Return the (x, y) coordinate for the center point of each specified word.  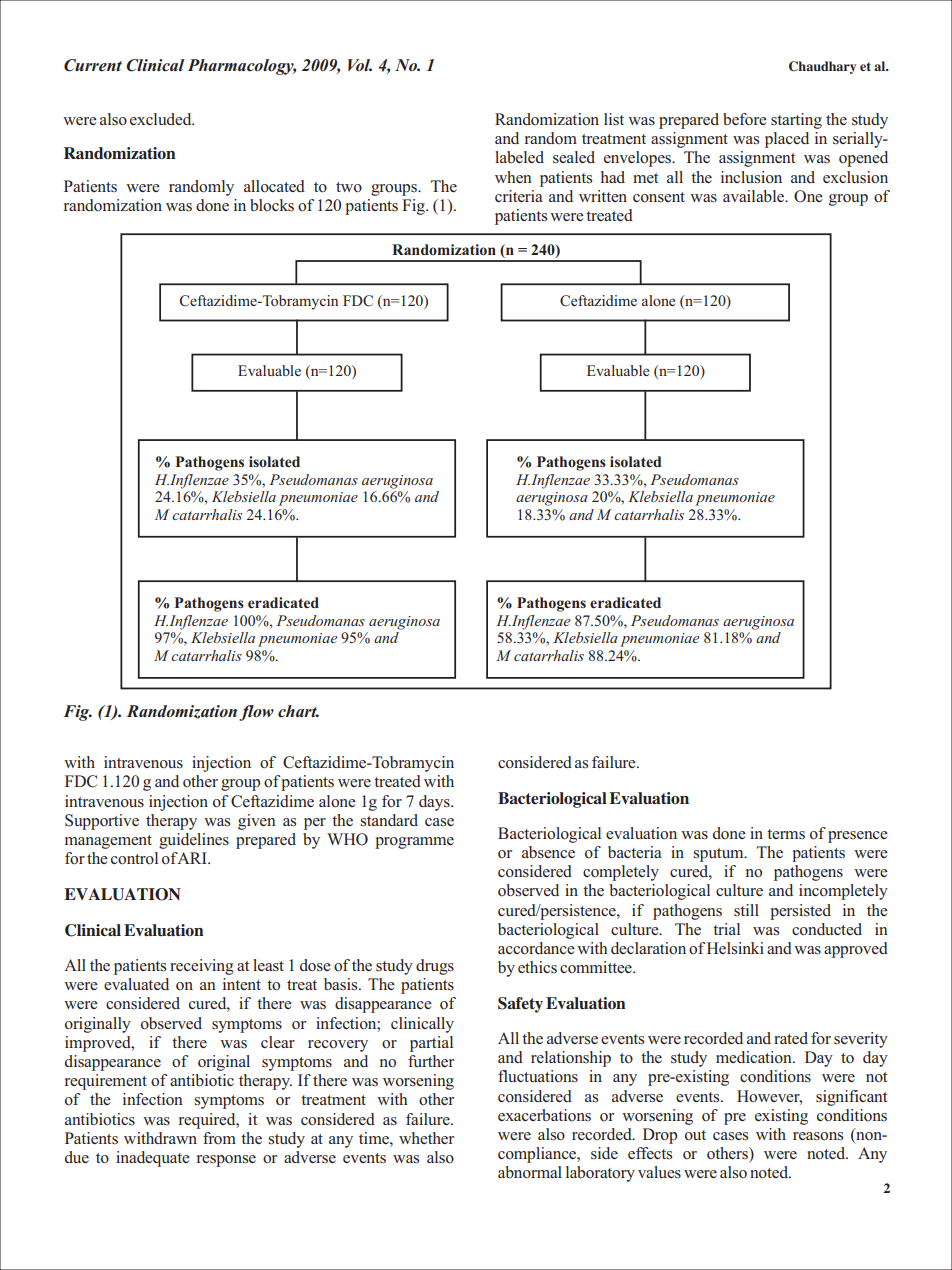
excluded (162, 119)
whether (426, 1138)
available (754, 196)
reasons (818, 1136)
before (745, 119)
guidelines (194, 841)
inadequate (153, 1159)
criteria (519, 196)
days (435, 803)
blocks (272, 205)
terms (786, 834)
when (513, 177)
